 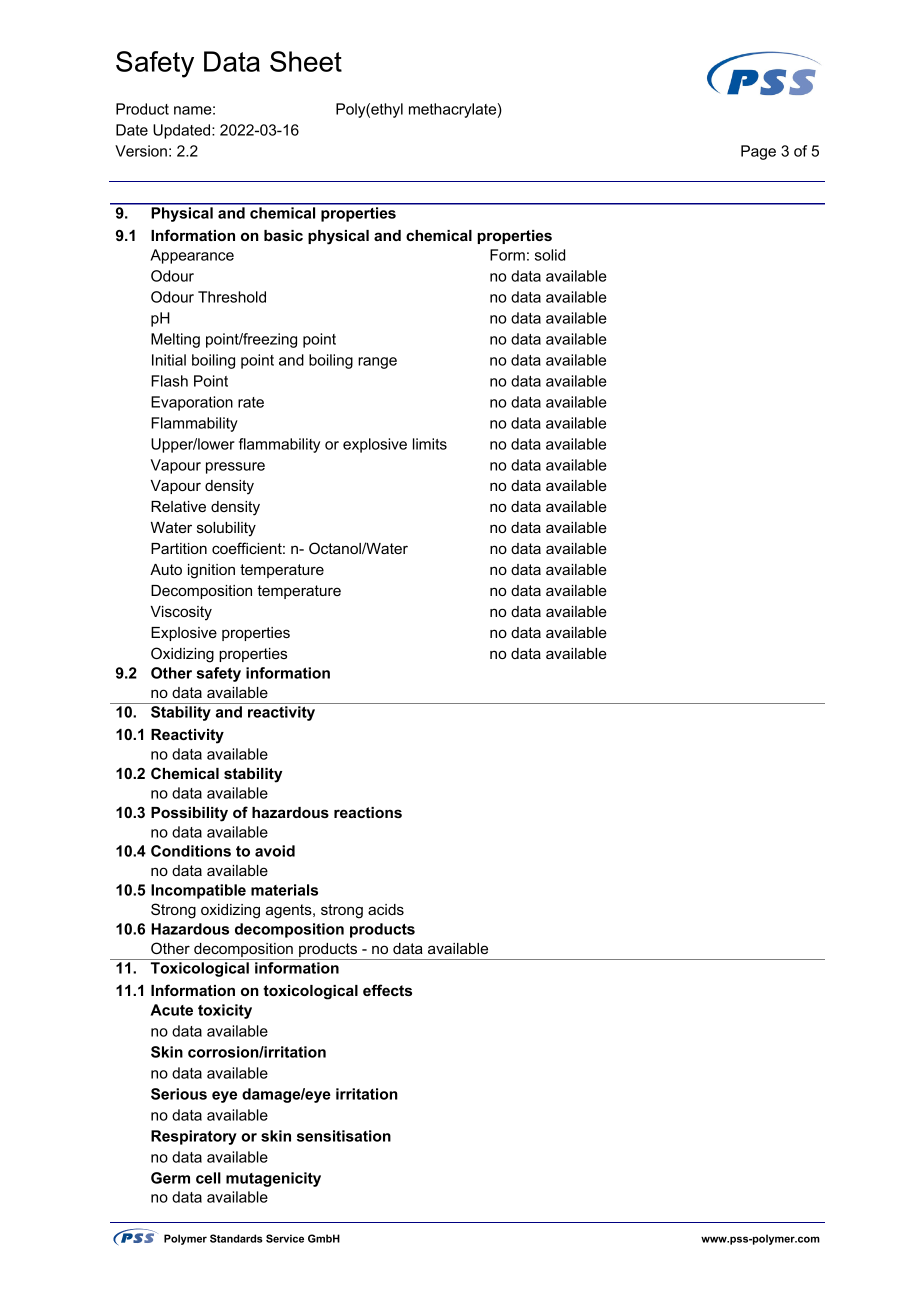 What do you see at coordinates (208, 1178) in the page?
I see `cell` at bounding box center [208, 1178].
